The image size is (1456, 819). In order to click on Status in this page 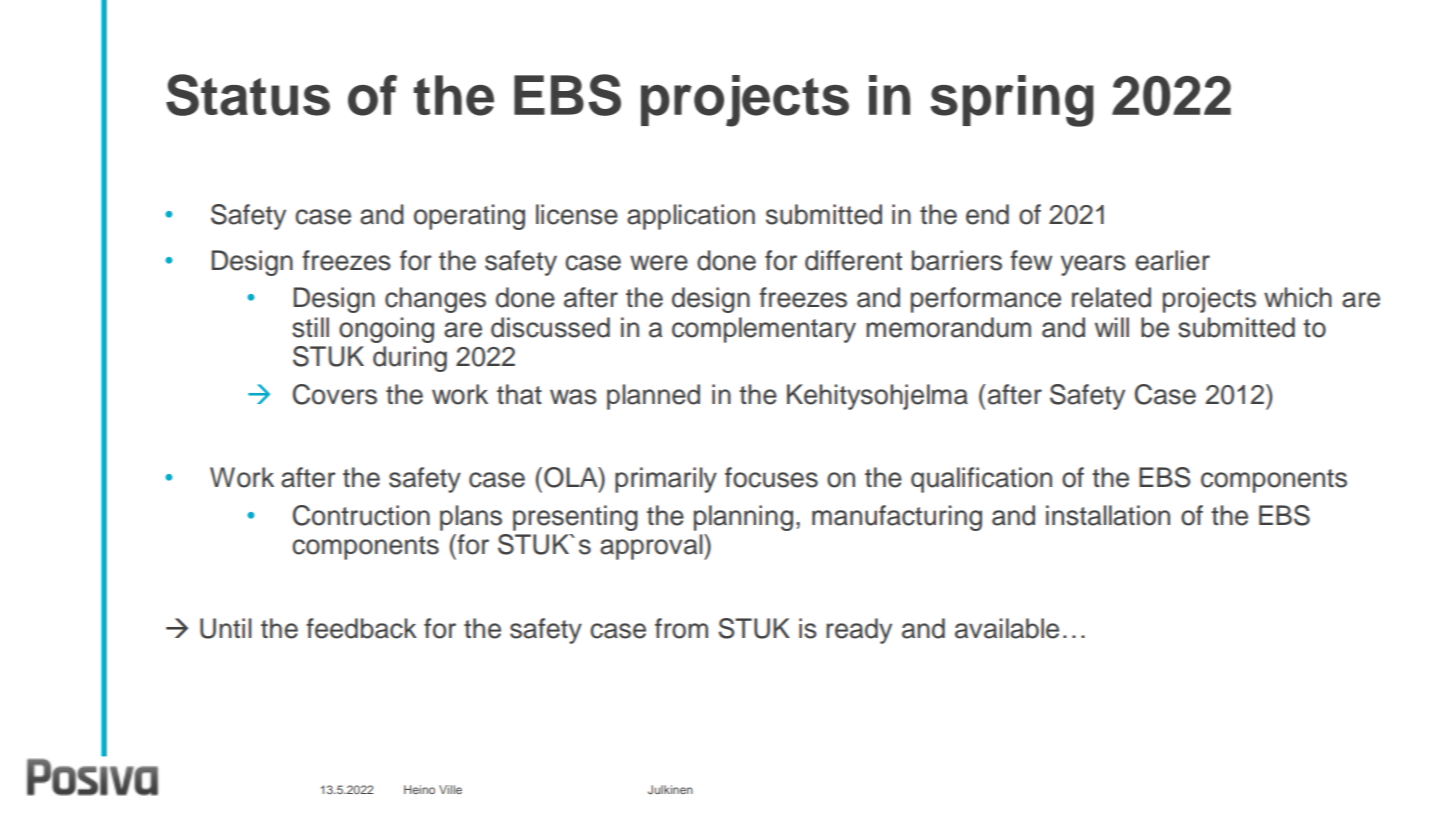, I will do `click(248, 95)`.
